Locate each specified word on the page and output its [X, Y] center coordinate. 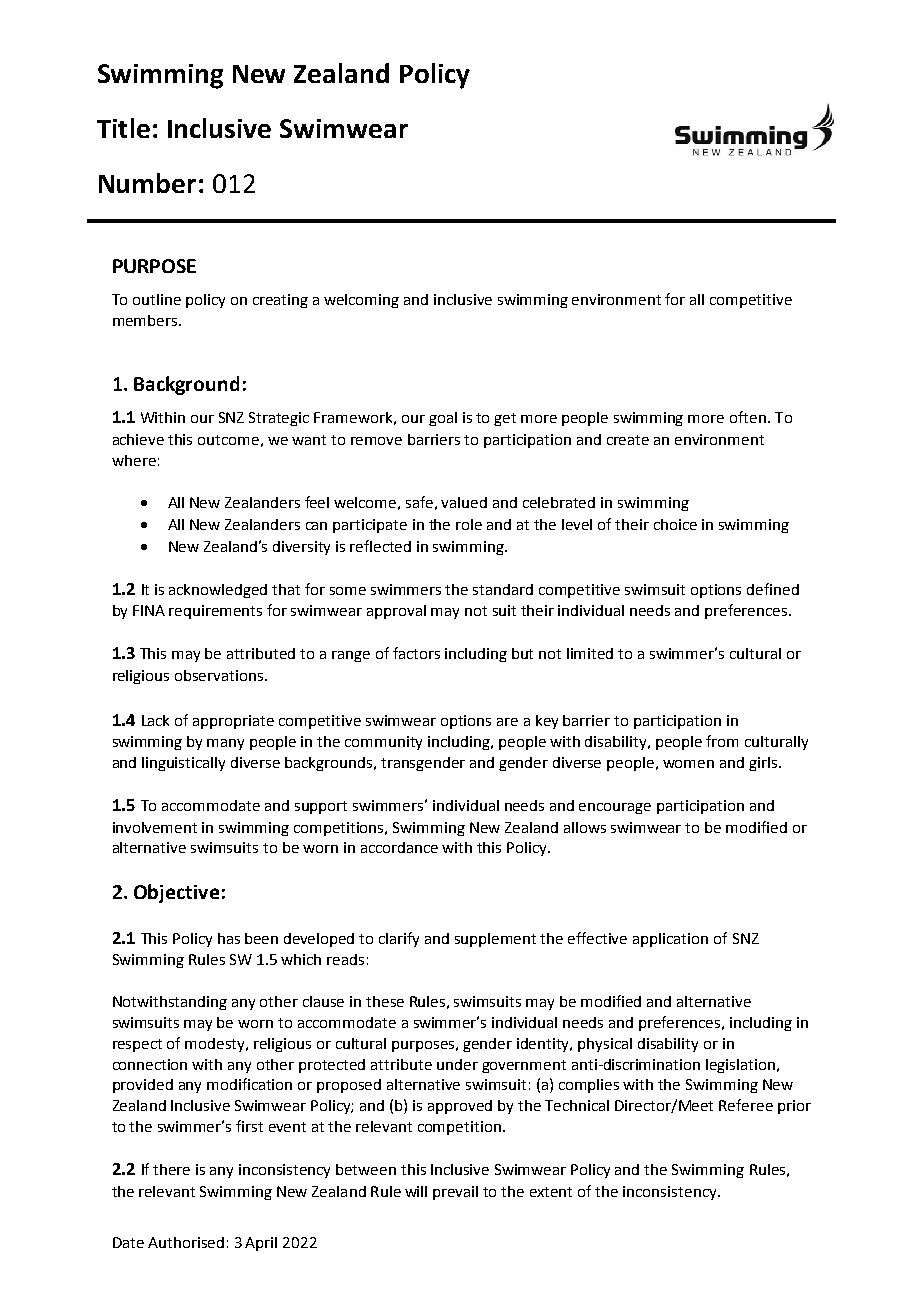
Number [147, 183]
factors [416, 653]
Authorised [186, 1242]
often [748, 417]
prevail [455, 1193]
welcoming [361, 301]
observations [220, 675]
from [722, 741]
